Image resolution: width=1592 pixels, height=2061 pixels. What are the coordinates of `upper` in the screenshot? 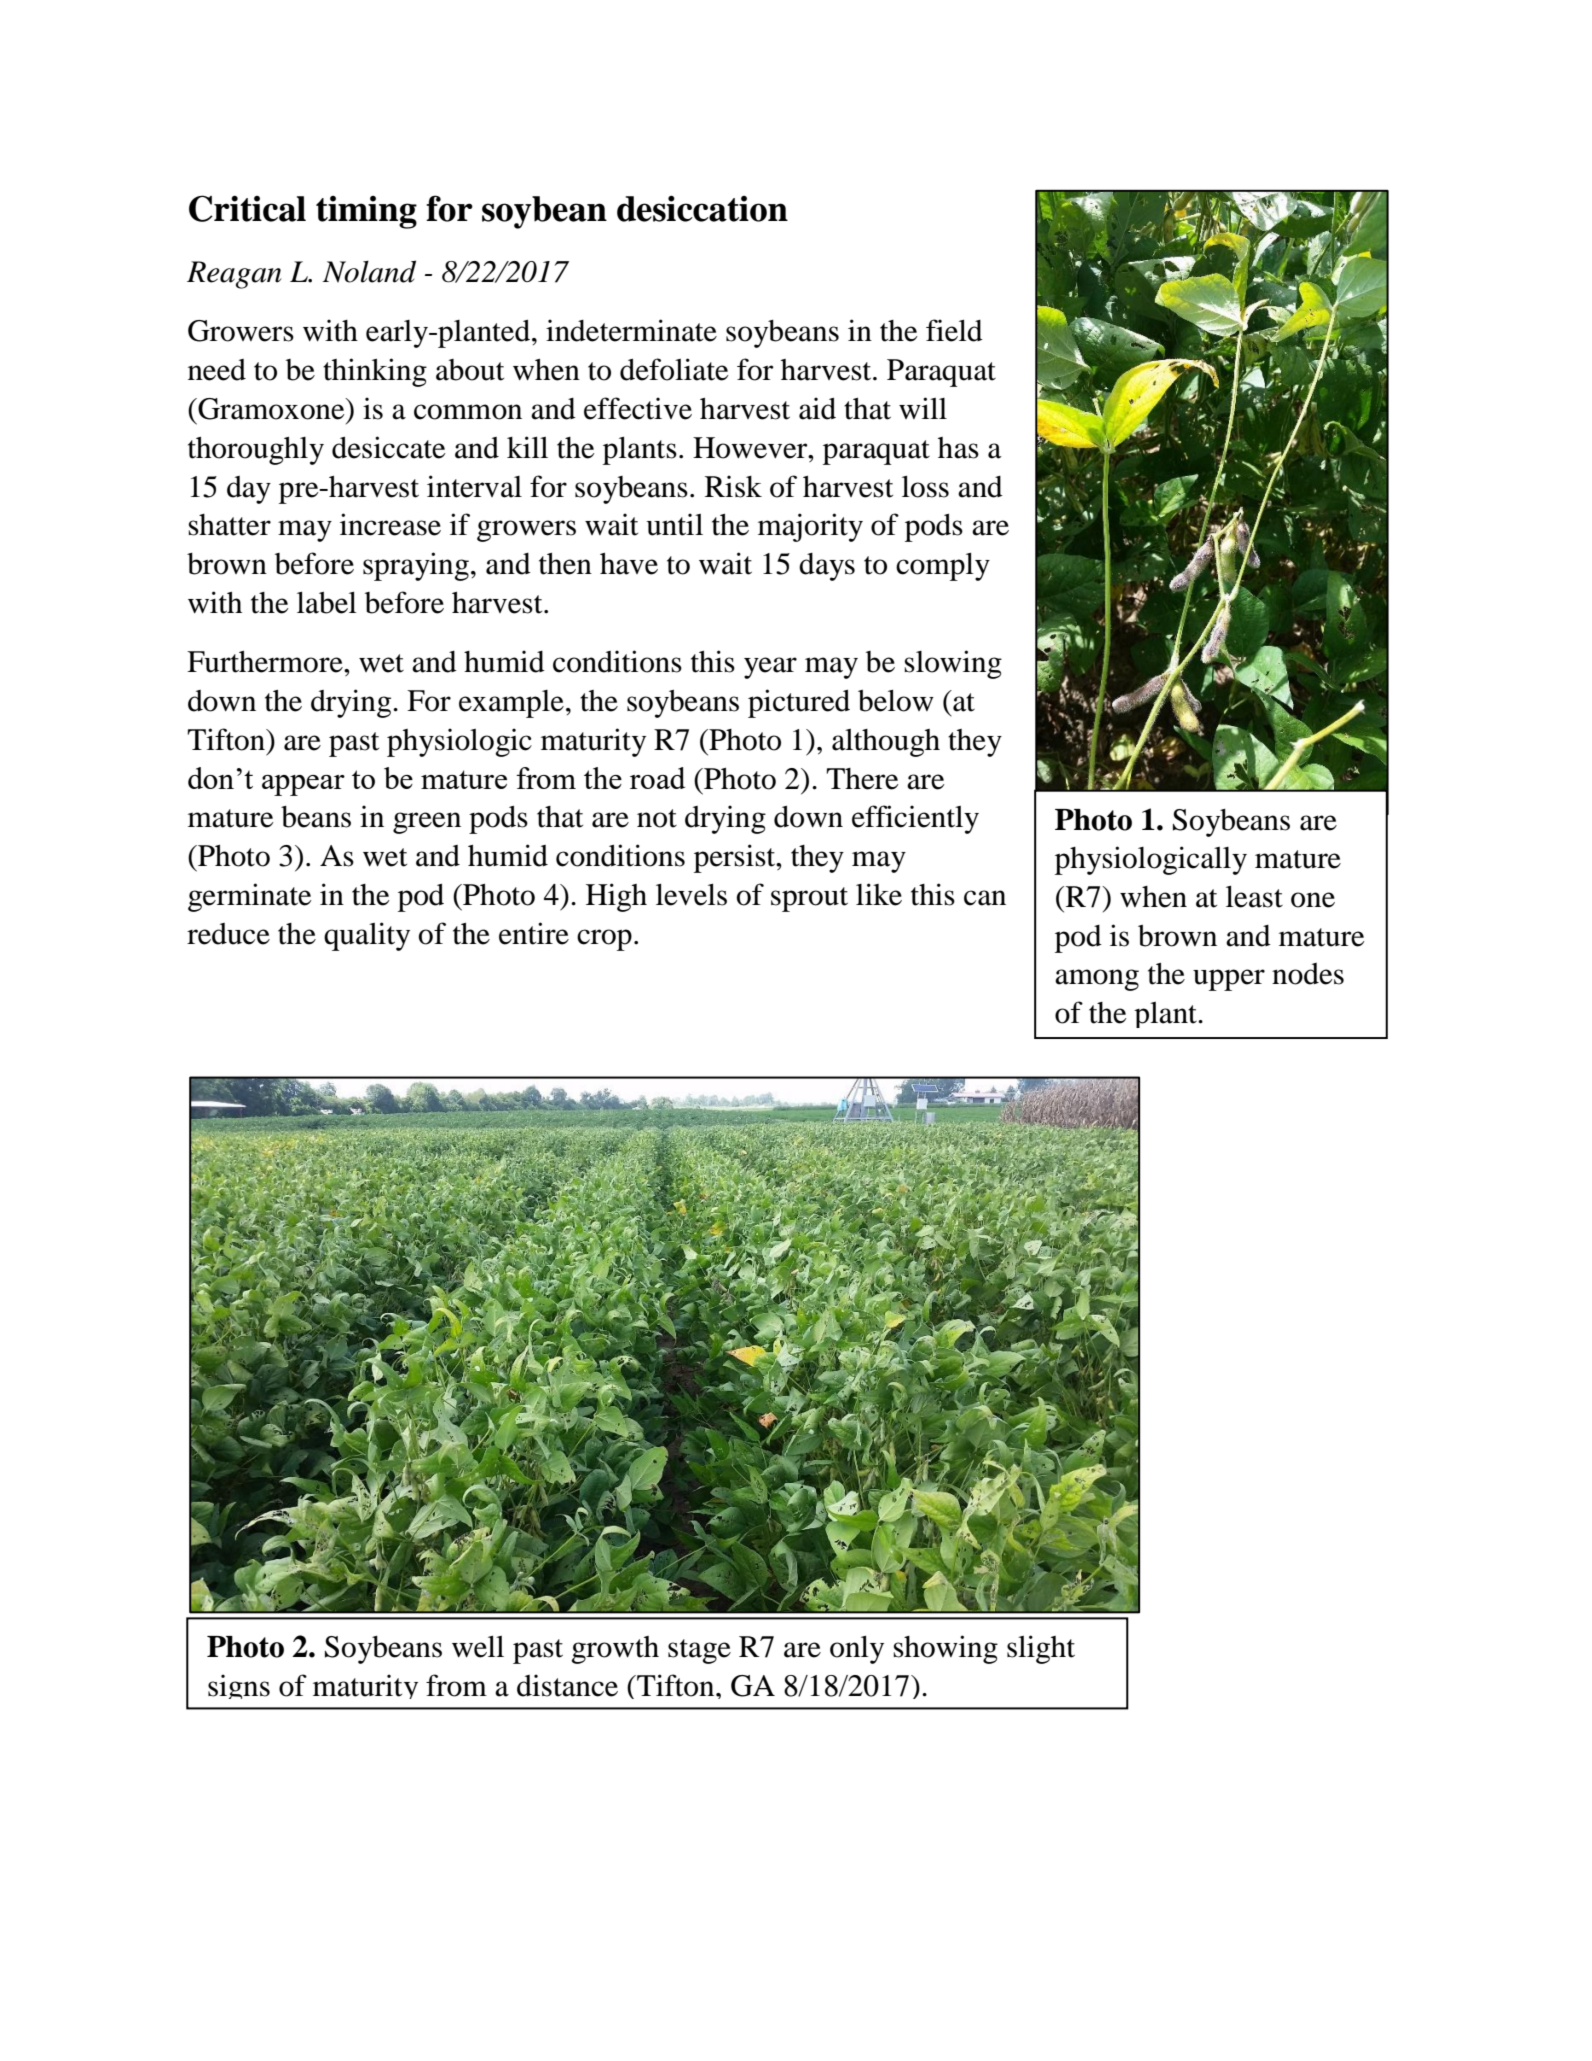 It's located at (1229, 980).
